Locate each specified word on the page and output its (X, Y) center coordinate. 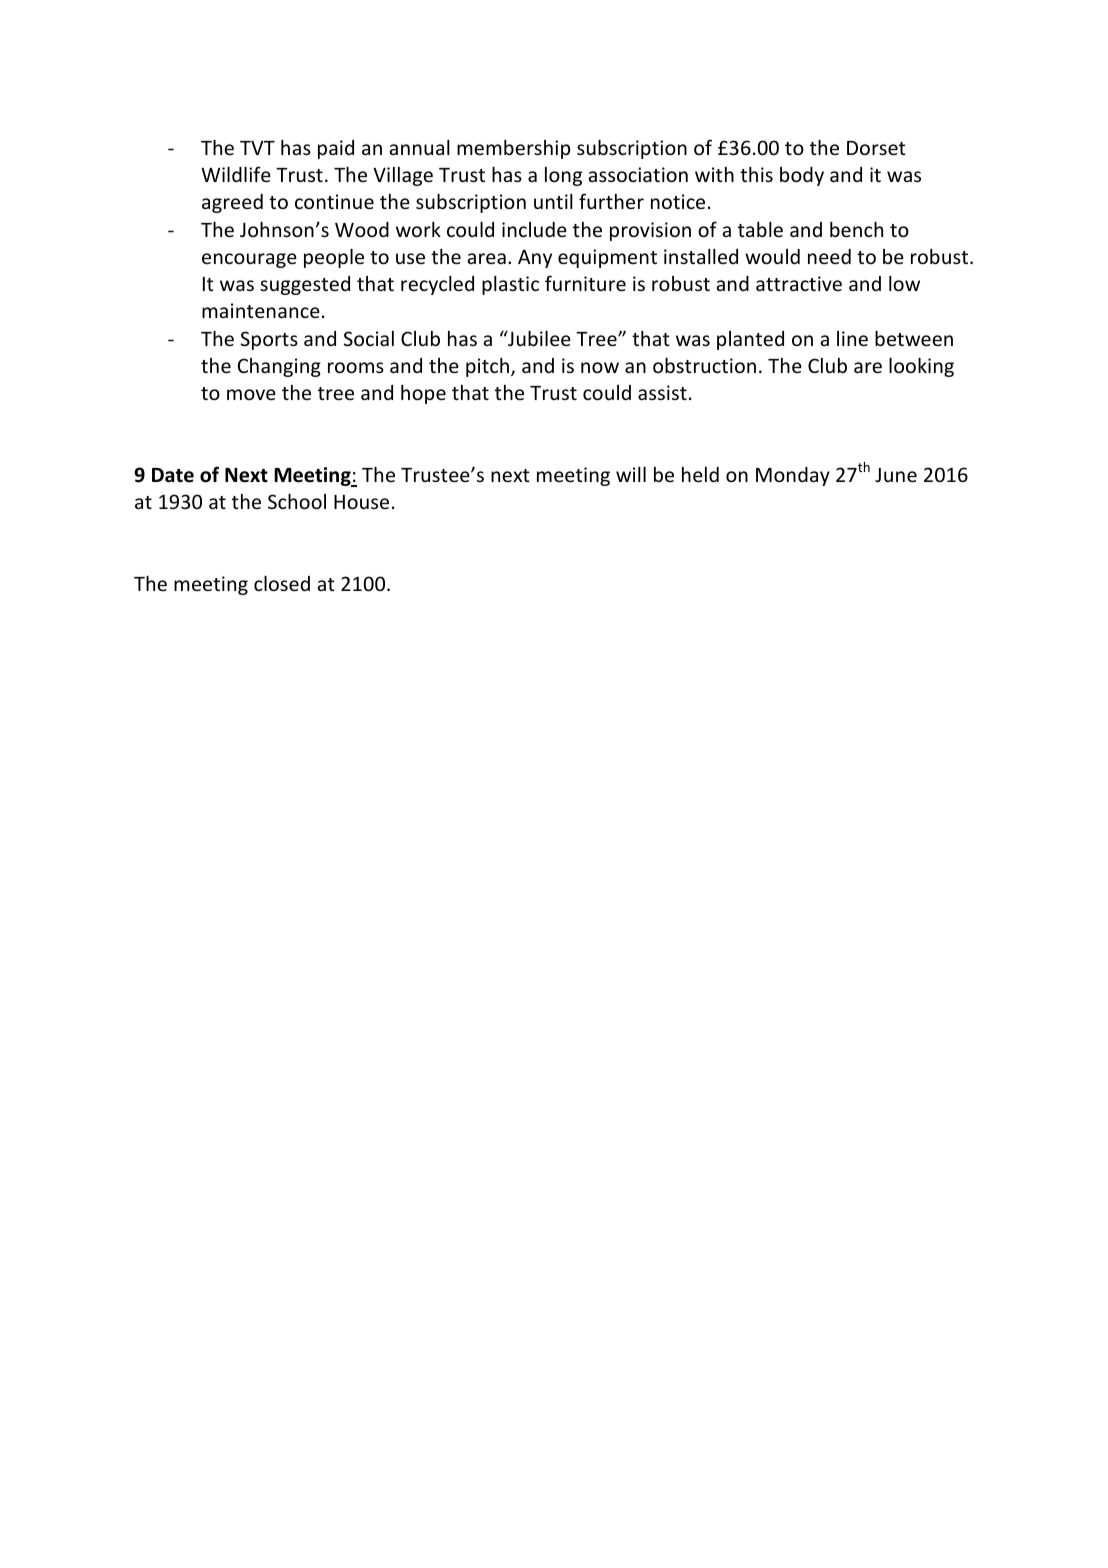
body (802, 176)
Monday (793, 476)
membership (513, 149)
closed (282, 583)
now (600, 367)
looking (921, 367)
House (361, 502)
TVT (257, 148)
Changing (279, 367)
